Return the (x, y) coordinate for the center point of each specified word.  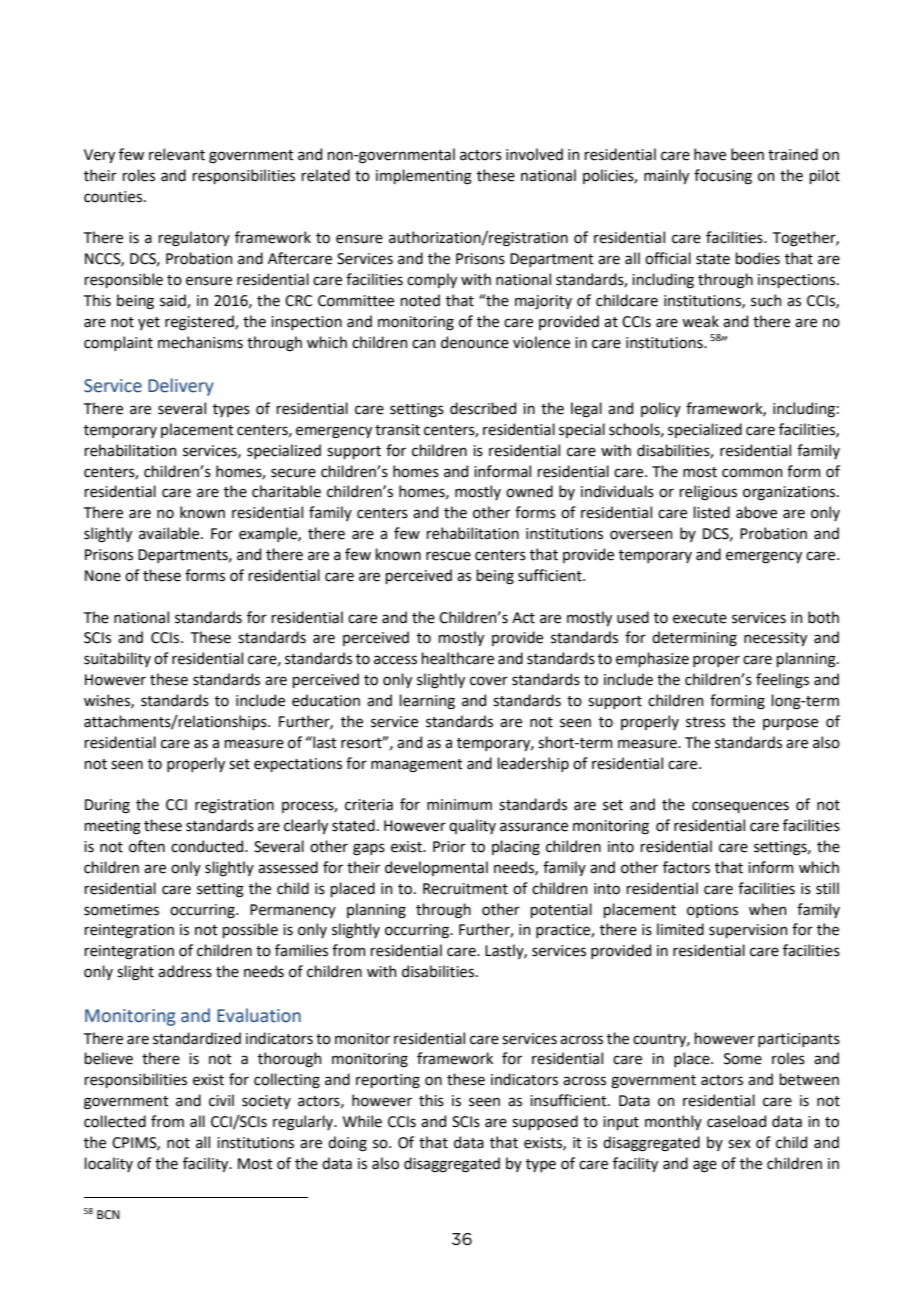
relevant (177, 154)
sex (739, 1144)
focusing (723, 177)
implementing (424, 177)
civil (221, 1100)
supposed (545, 1122)
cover (489, 681)
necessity (775, 639)
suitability (117, 659)
